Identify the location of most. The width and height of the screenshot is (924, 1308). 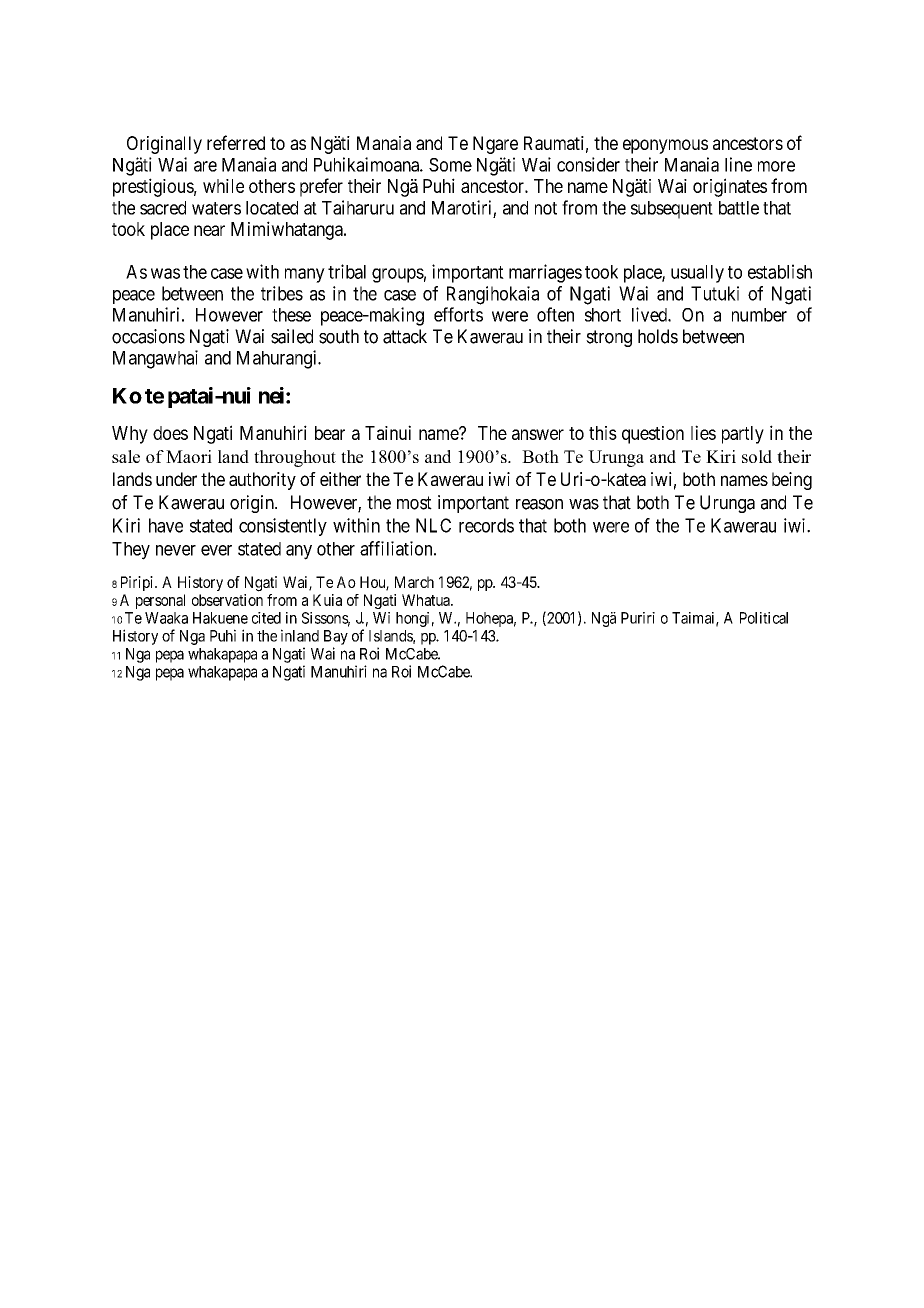
(414, 503).
